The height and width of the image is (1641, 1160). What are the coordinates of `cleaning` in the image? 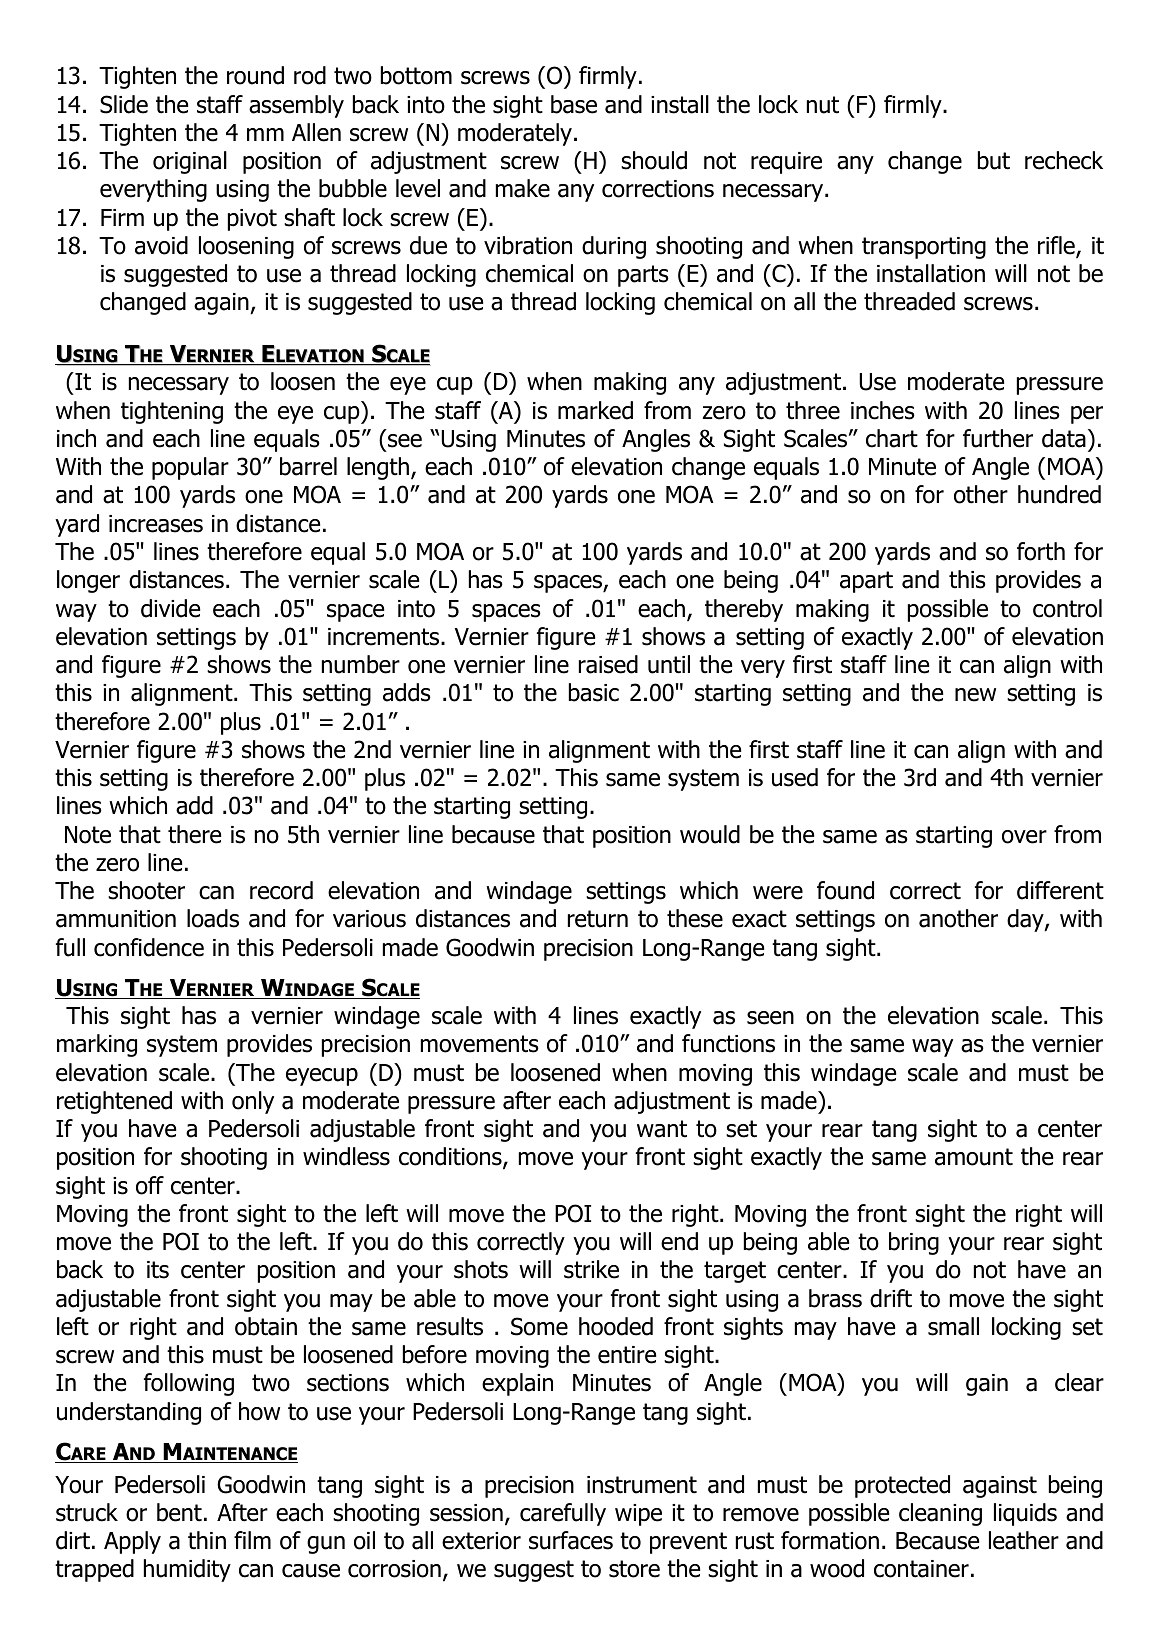 It's located at (940, 1514).
